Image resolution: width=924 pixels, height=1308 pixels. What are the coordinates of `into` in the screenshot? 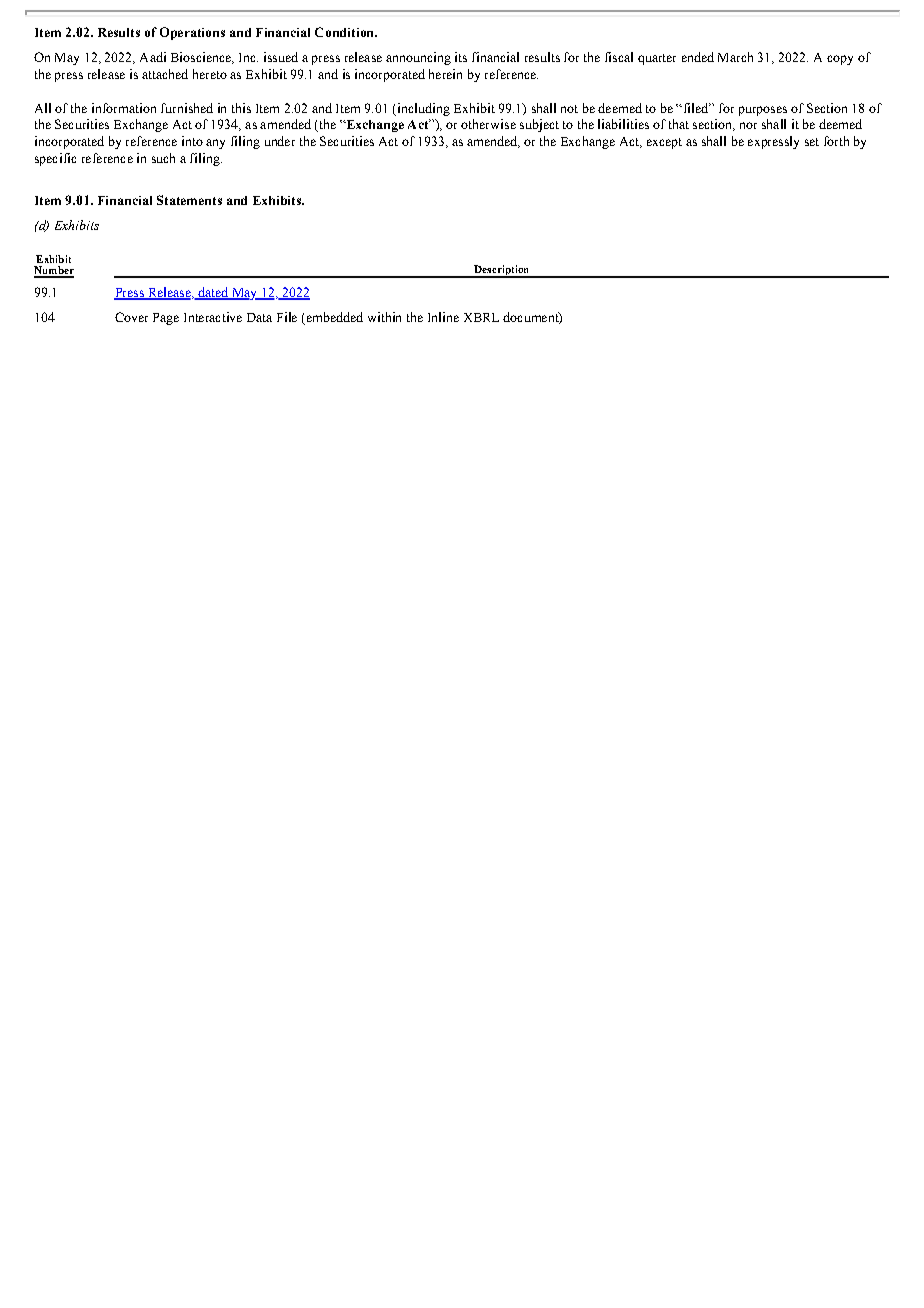 It's located at (192, 141).
